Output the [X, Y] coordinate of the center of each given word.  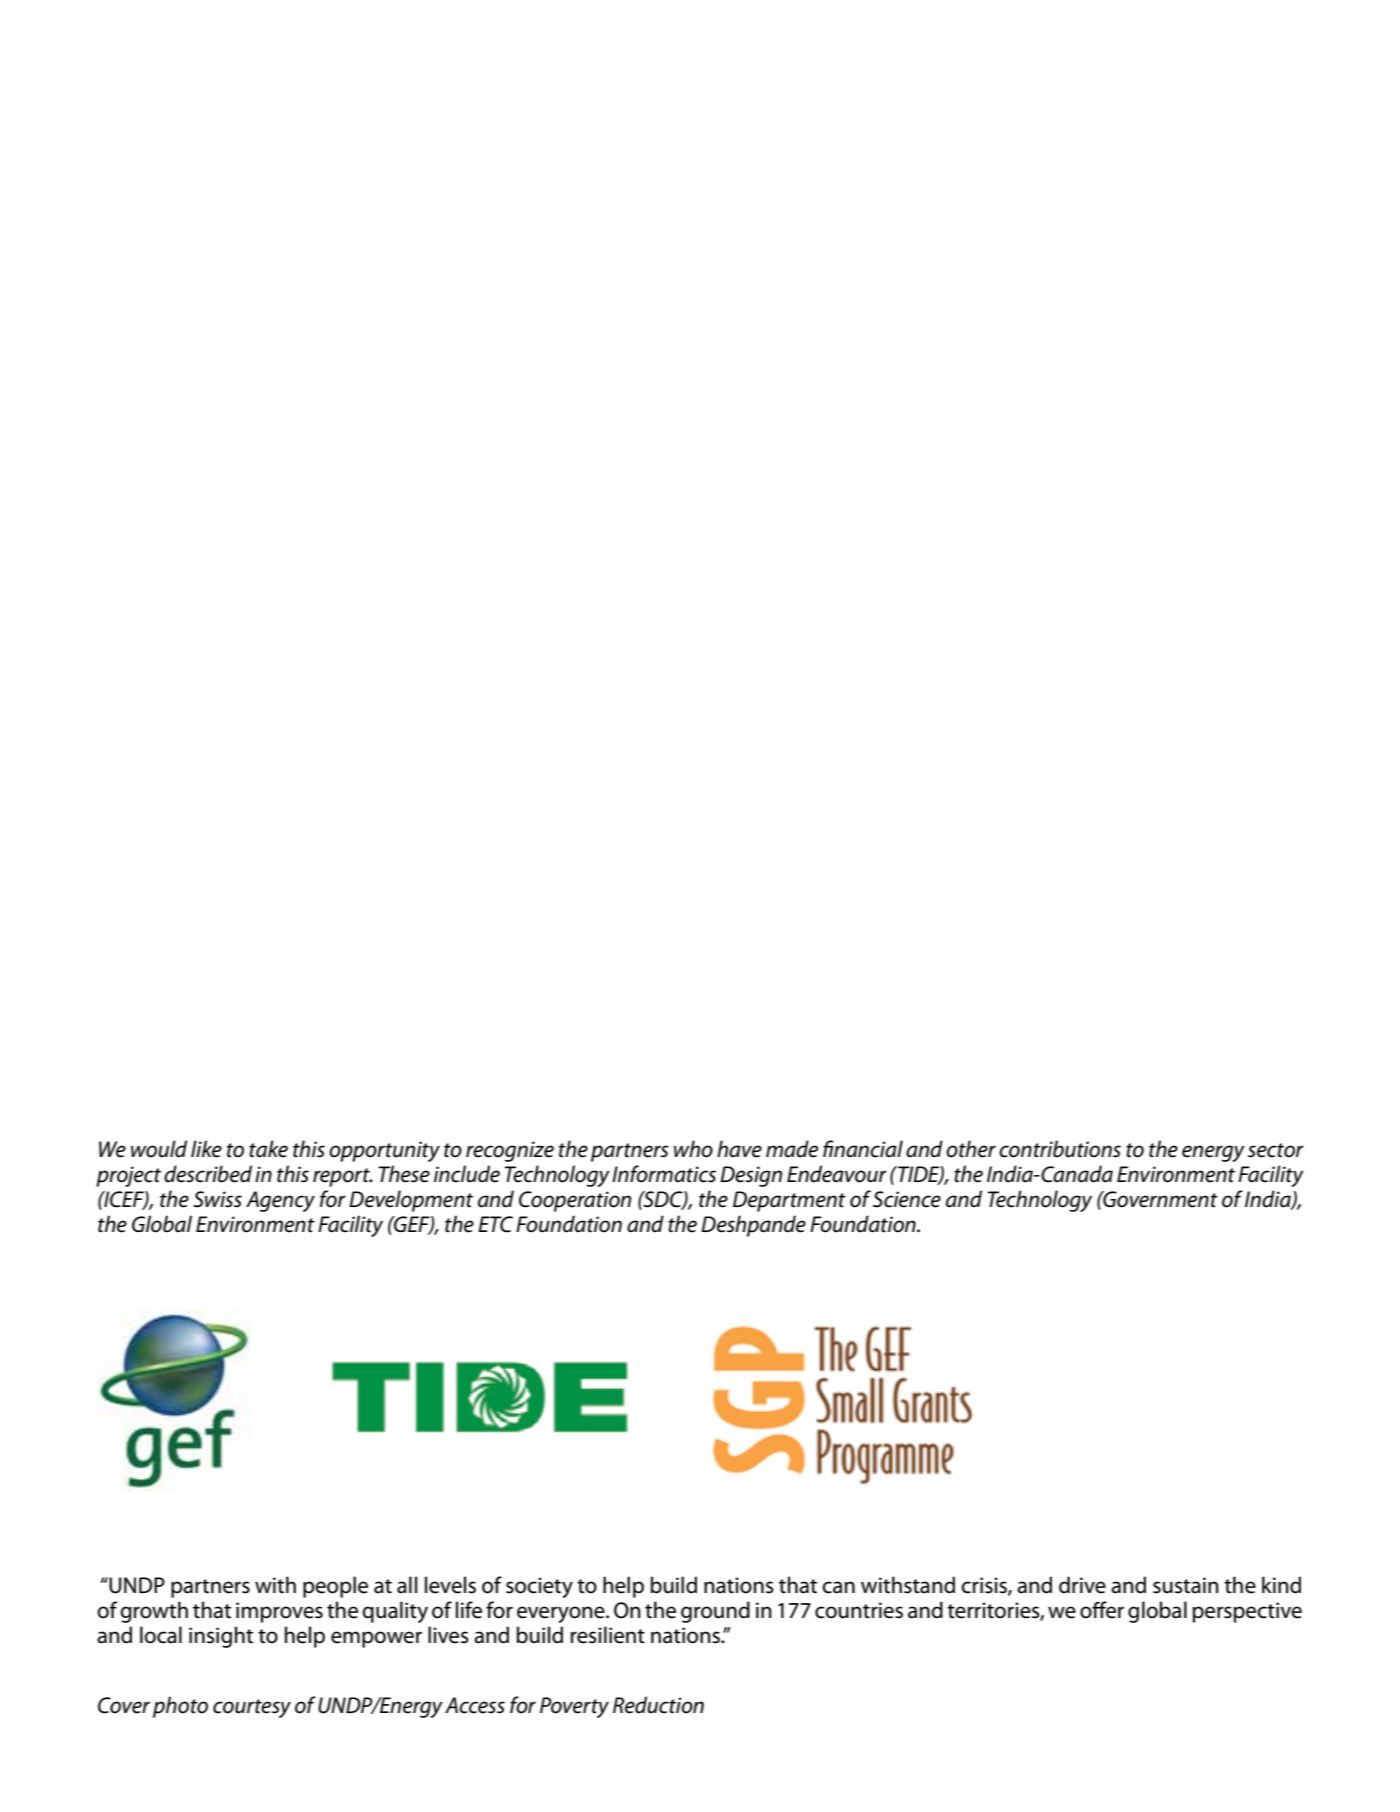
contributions [1060, 1149]
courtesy [252, 1708]
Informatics [664, 1174]
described [208, 1174]
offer [1102, 1610]
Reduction [658, 1705]
